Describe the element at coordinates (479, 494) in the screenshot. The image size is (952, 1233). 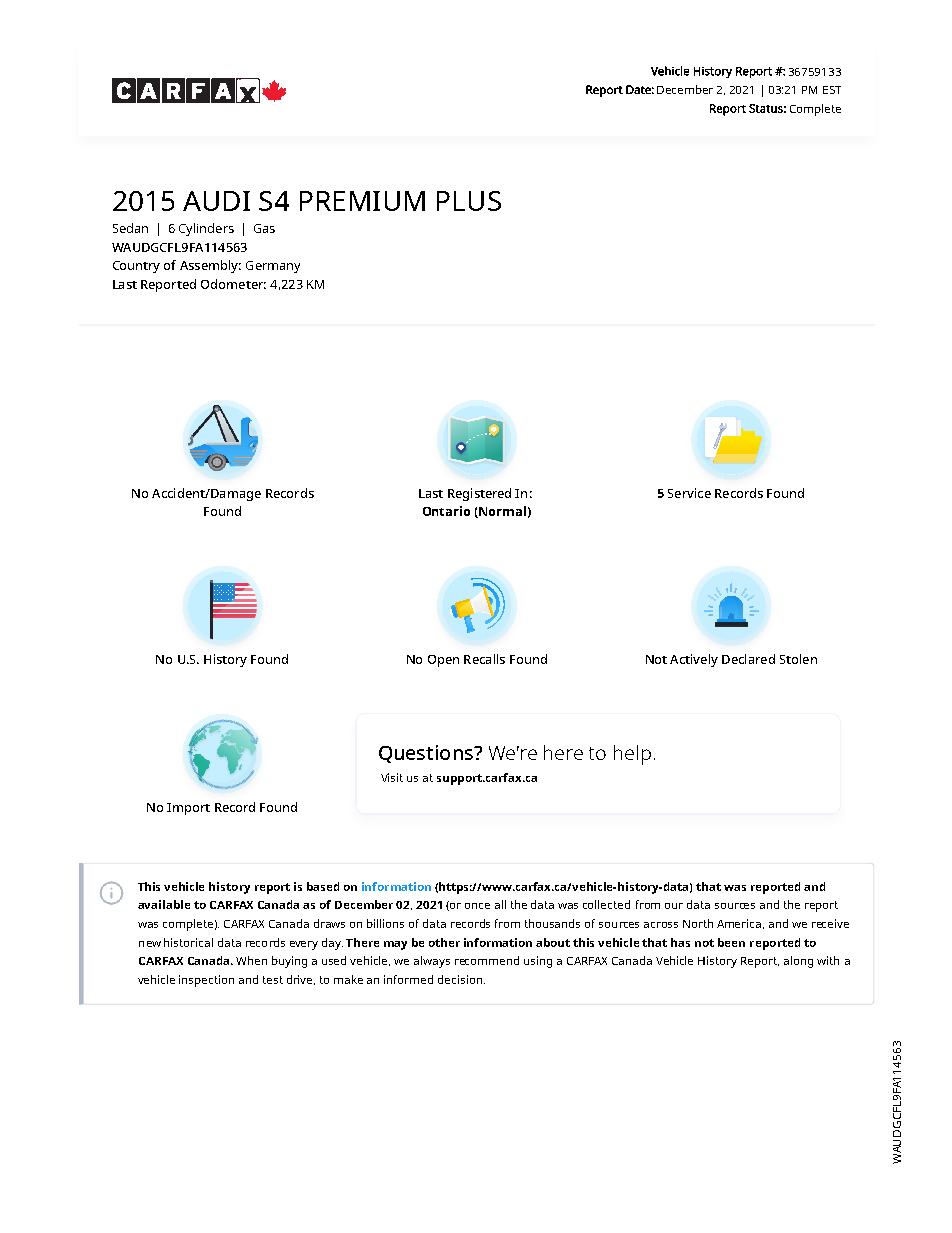
I see `Registered` at that location.
